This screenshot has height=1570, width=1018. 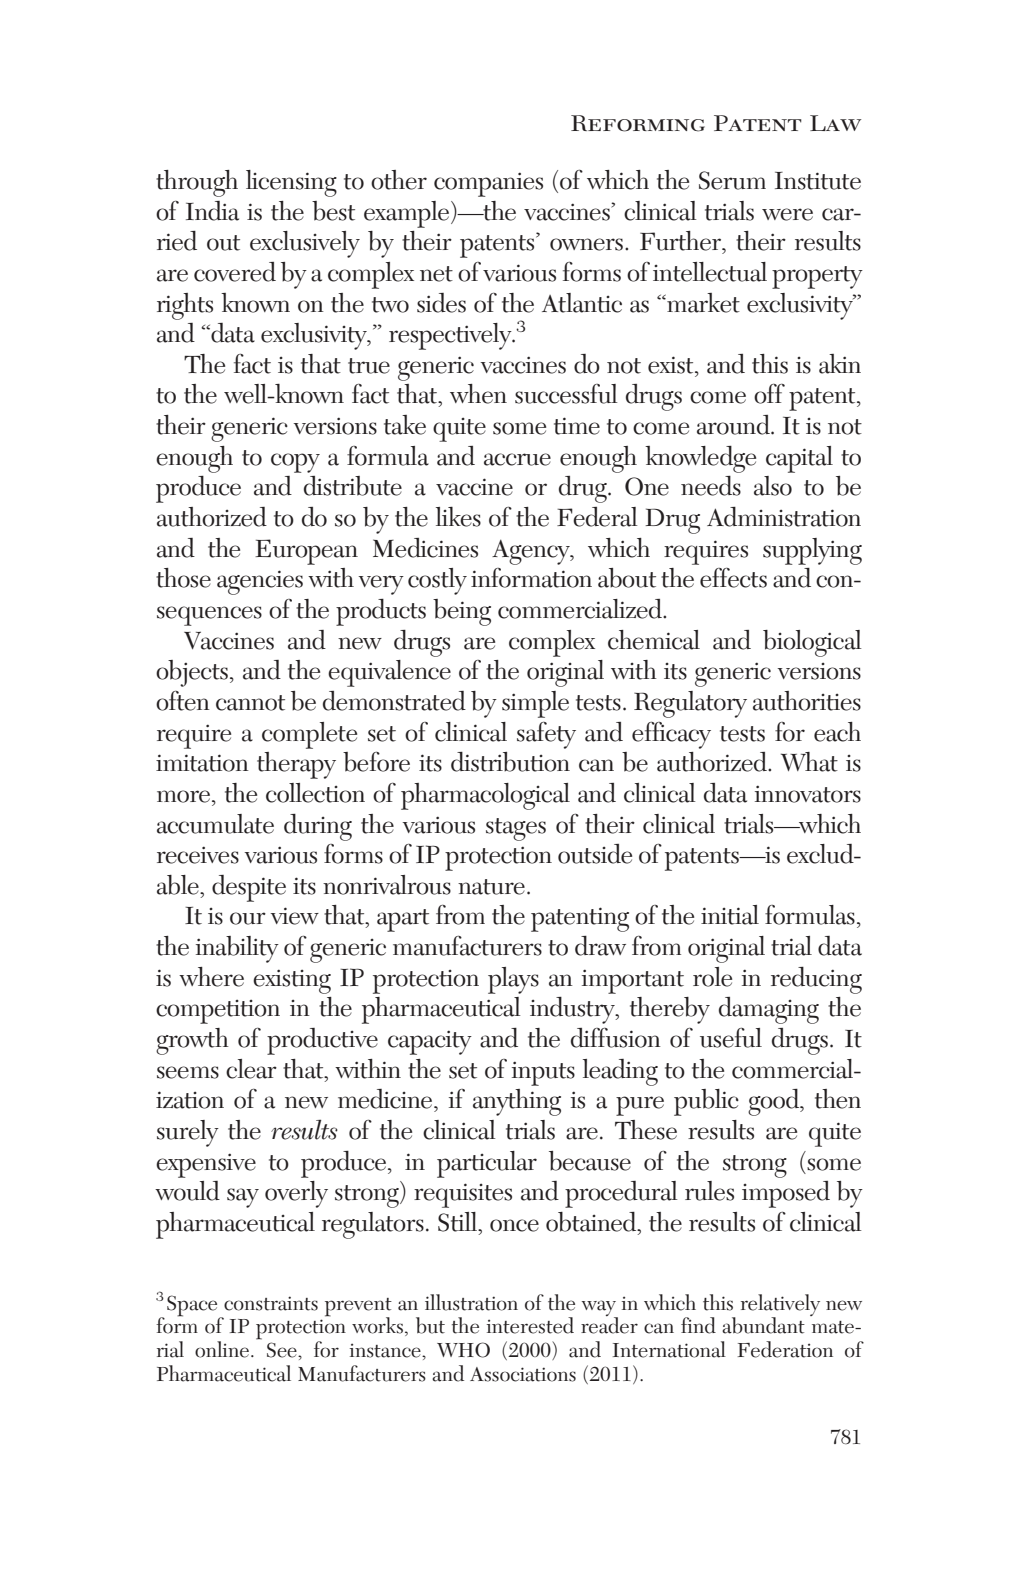 What do you see at coordinates (517, 459) in the screenshot?
I see `accrue` at bounding box center [517, 459].
